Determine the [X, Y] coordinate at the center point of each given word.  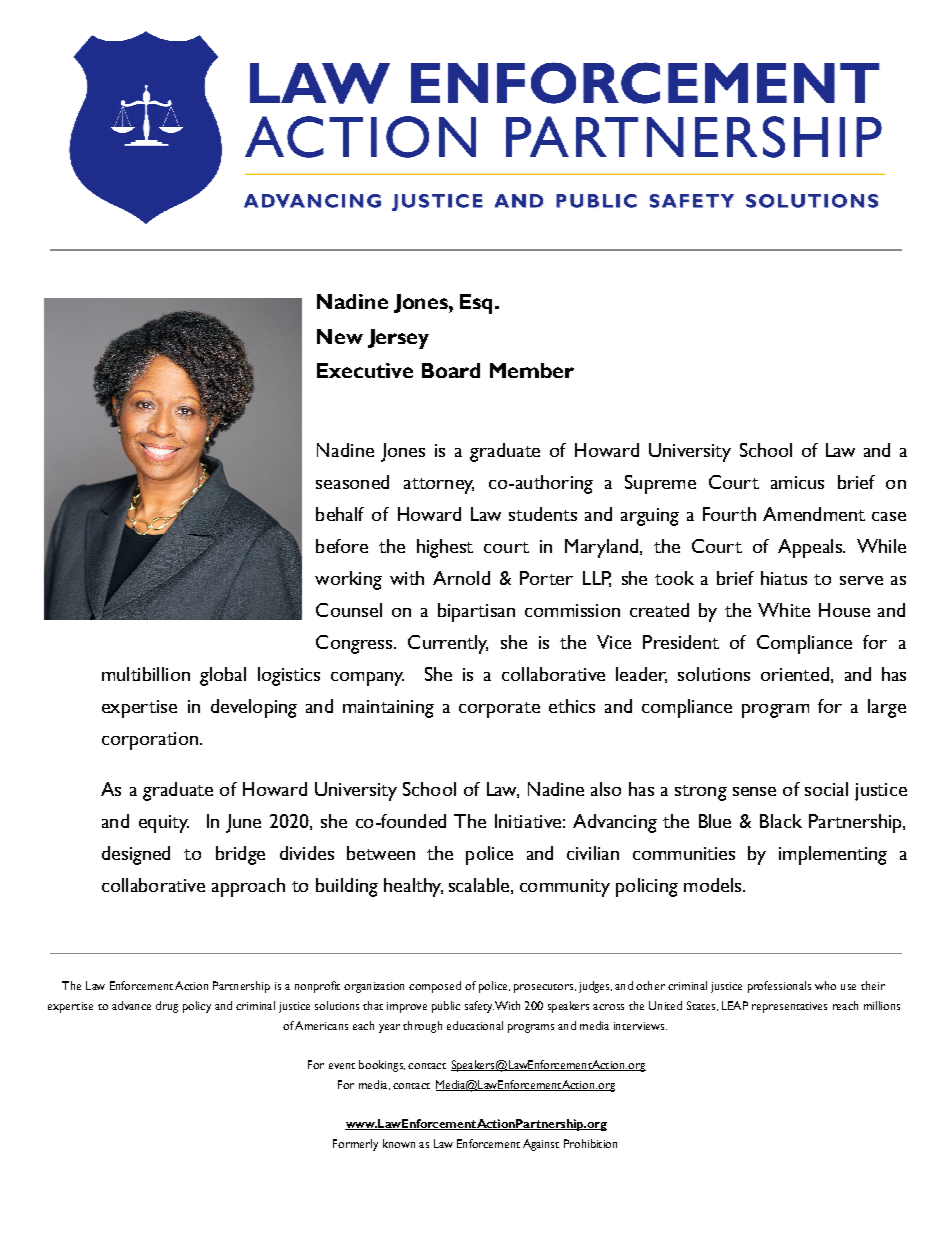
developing [254, 708]
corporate [499, 710]
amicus [797, 482]
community [565, 888]
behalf [340, 514]
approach [248, 887]
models [714, 885]
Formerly [355, 1145]
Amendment [814, 514]
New [340, 336]
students [543, 514]
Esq [476, 304]
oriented [795, 674]
